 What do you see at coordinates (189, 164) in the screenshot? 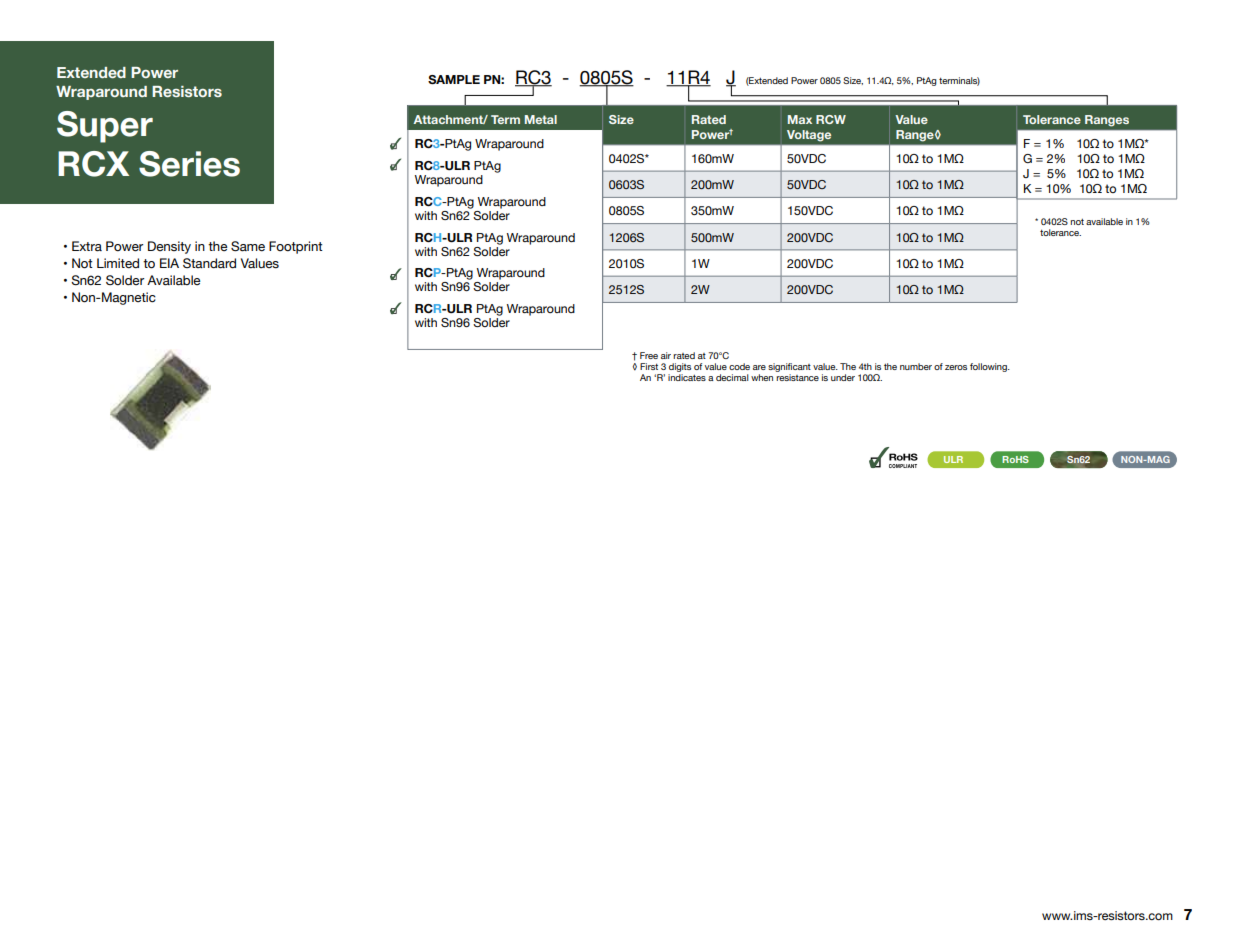
I see `Series` at bounding box center [189, 164].
